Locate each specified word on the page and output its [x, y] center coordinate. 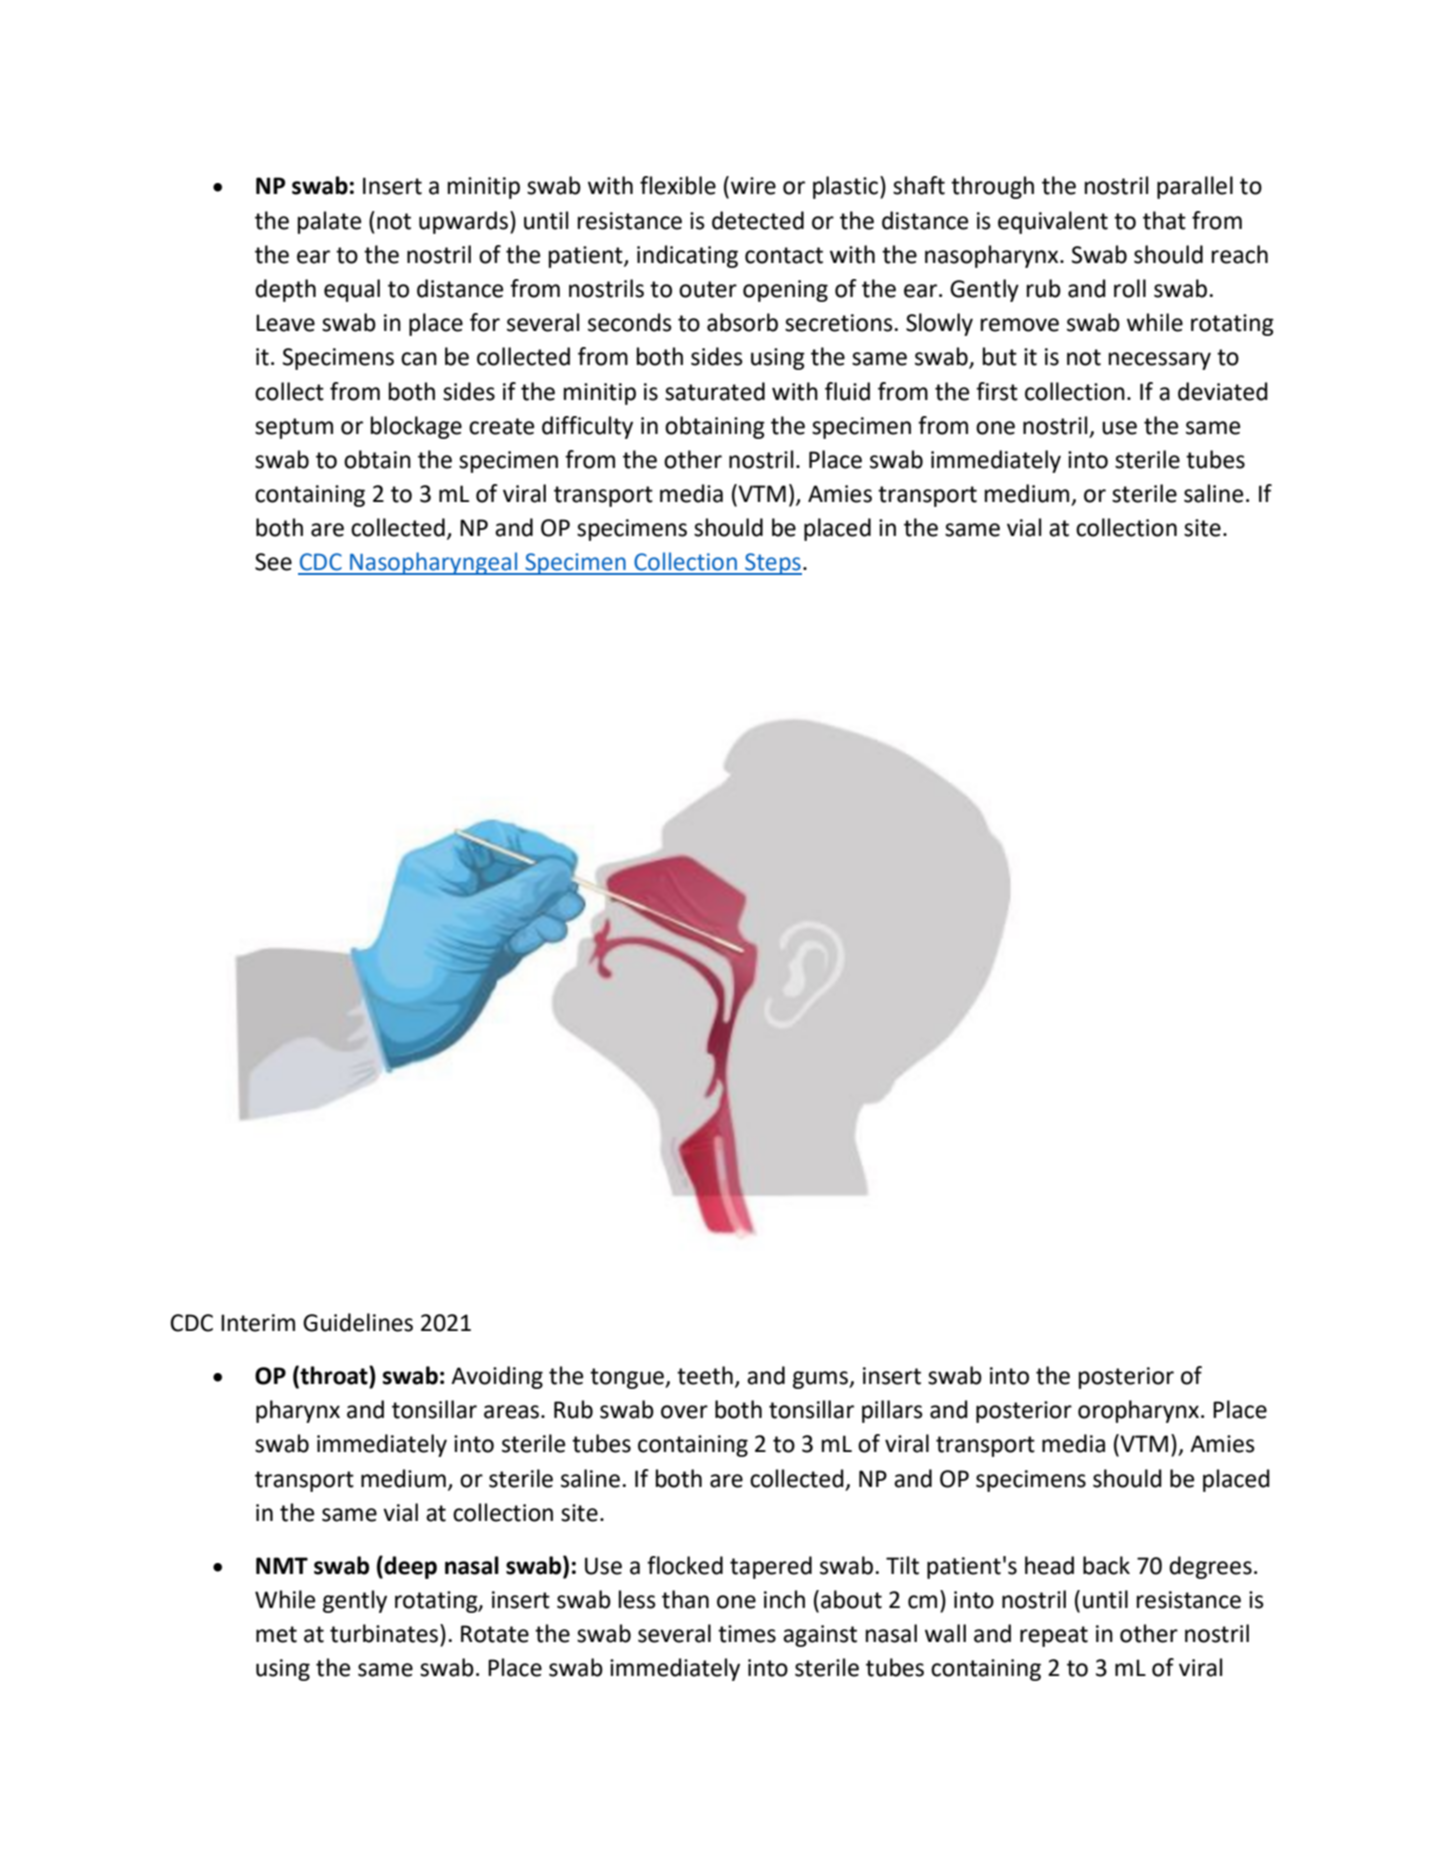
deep [409, 1567]
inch [784, 1599]
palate [329, 222]
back [1106, 1565]
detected [758, 220]
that [1164, 220]
